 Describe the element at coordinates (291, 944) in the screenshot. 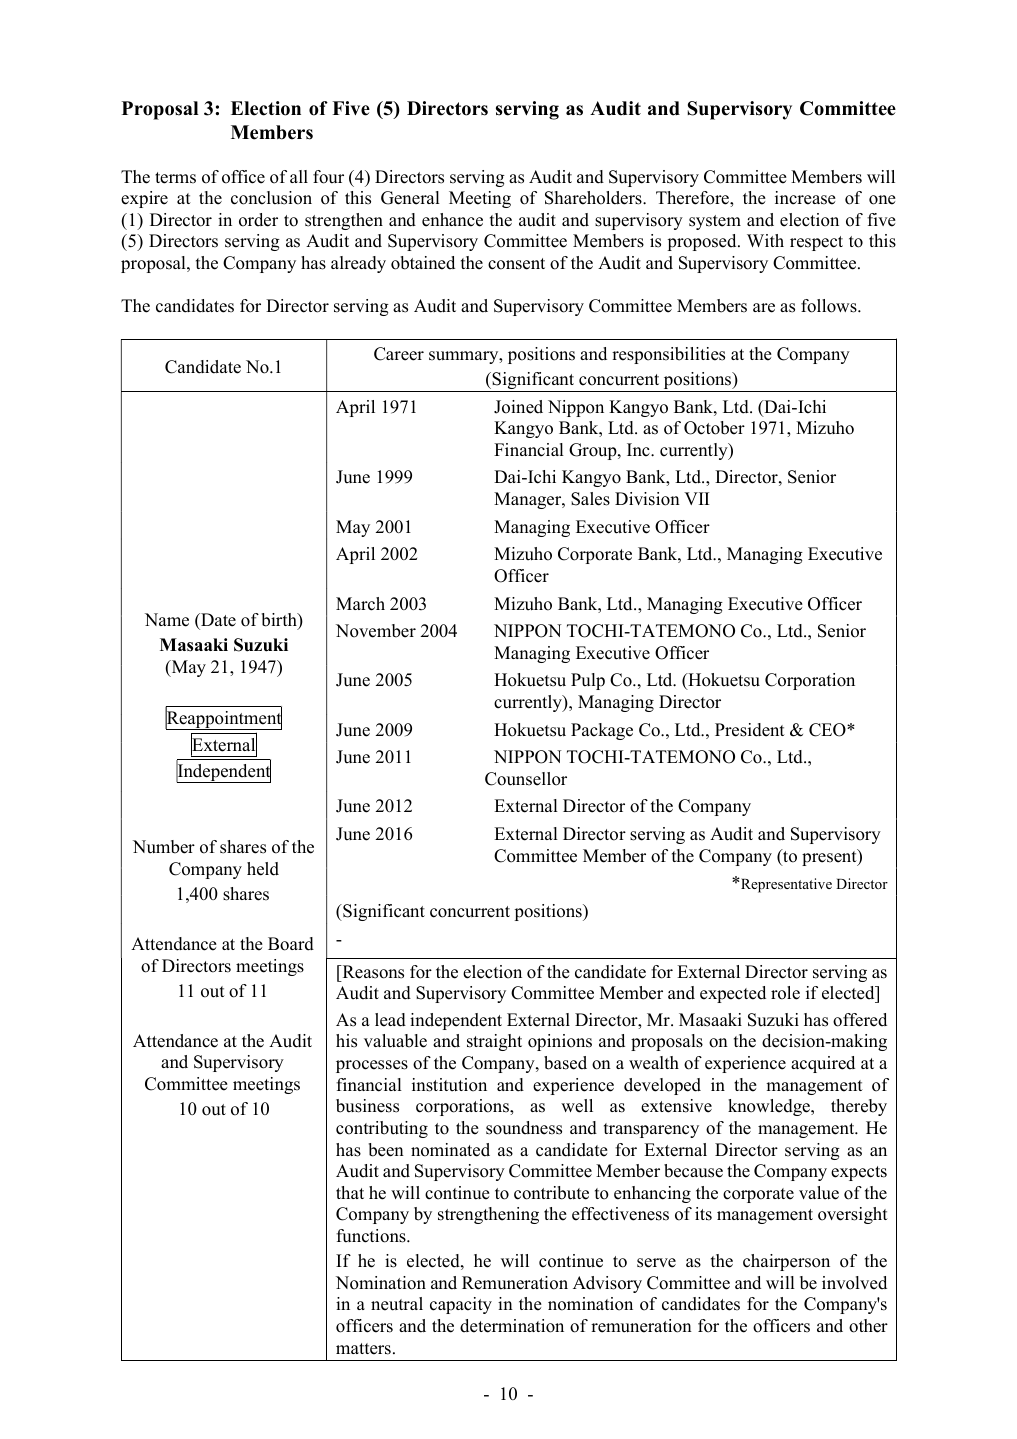

I see `Board` at that location.
